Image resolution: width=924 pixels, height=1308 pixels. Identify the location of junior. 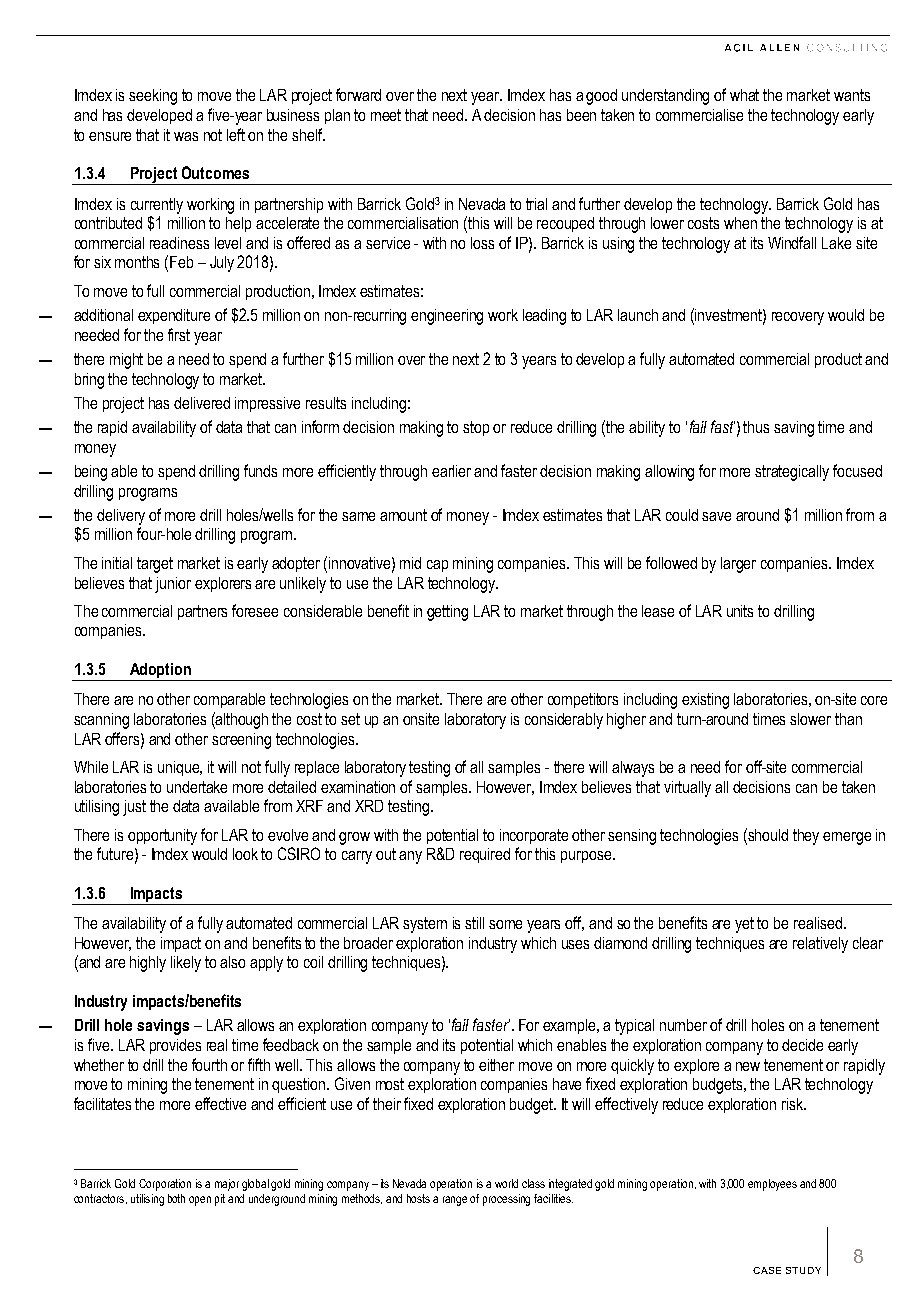
(173, 585).
